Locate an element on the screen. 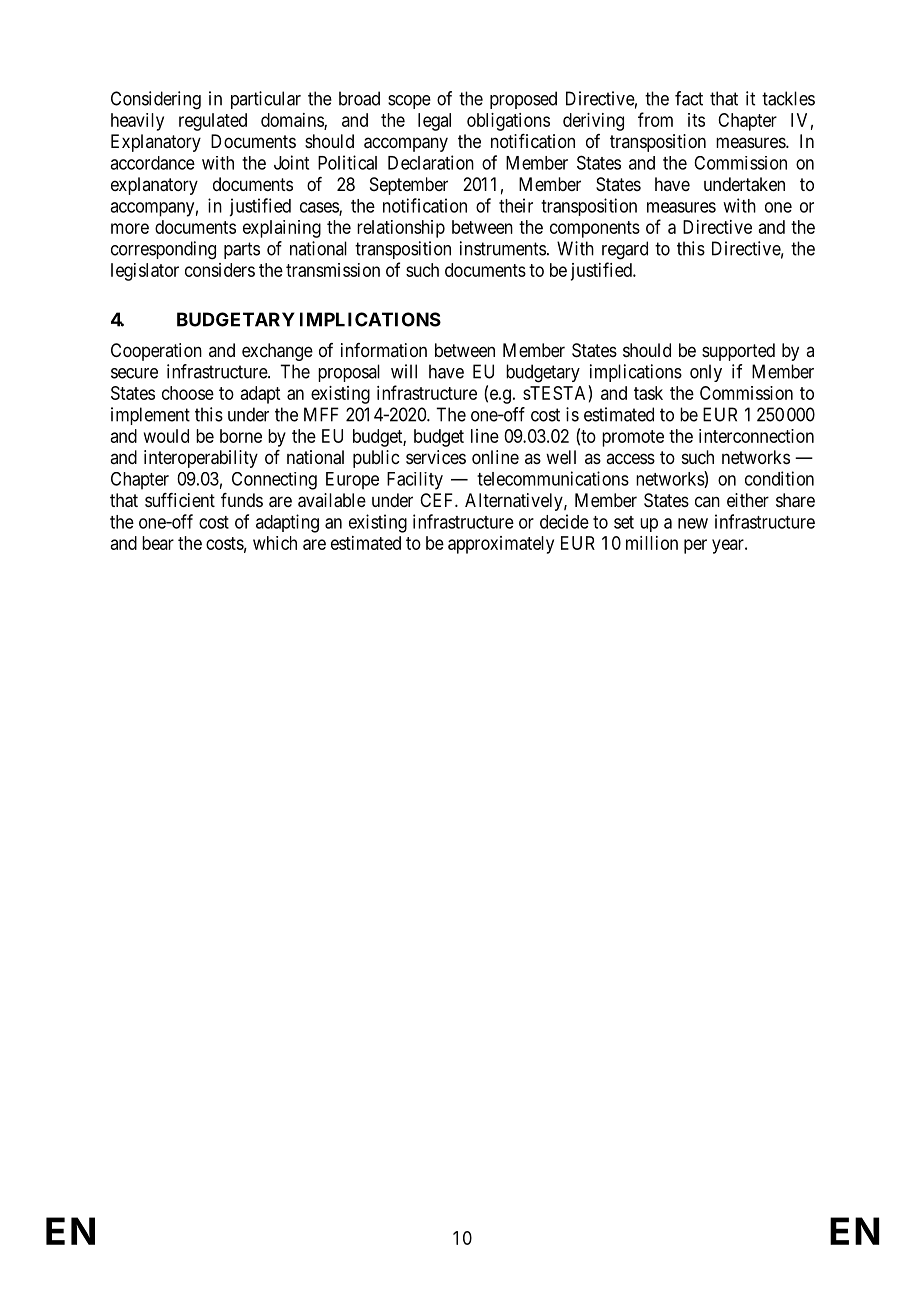 This screenshot has height=1308, width=924. approximately is located at coordinates (501, 545).
